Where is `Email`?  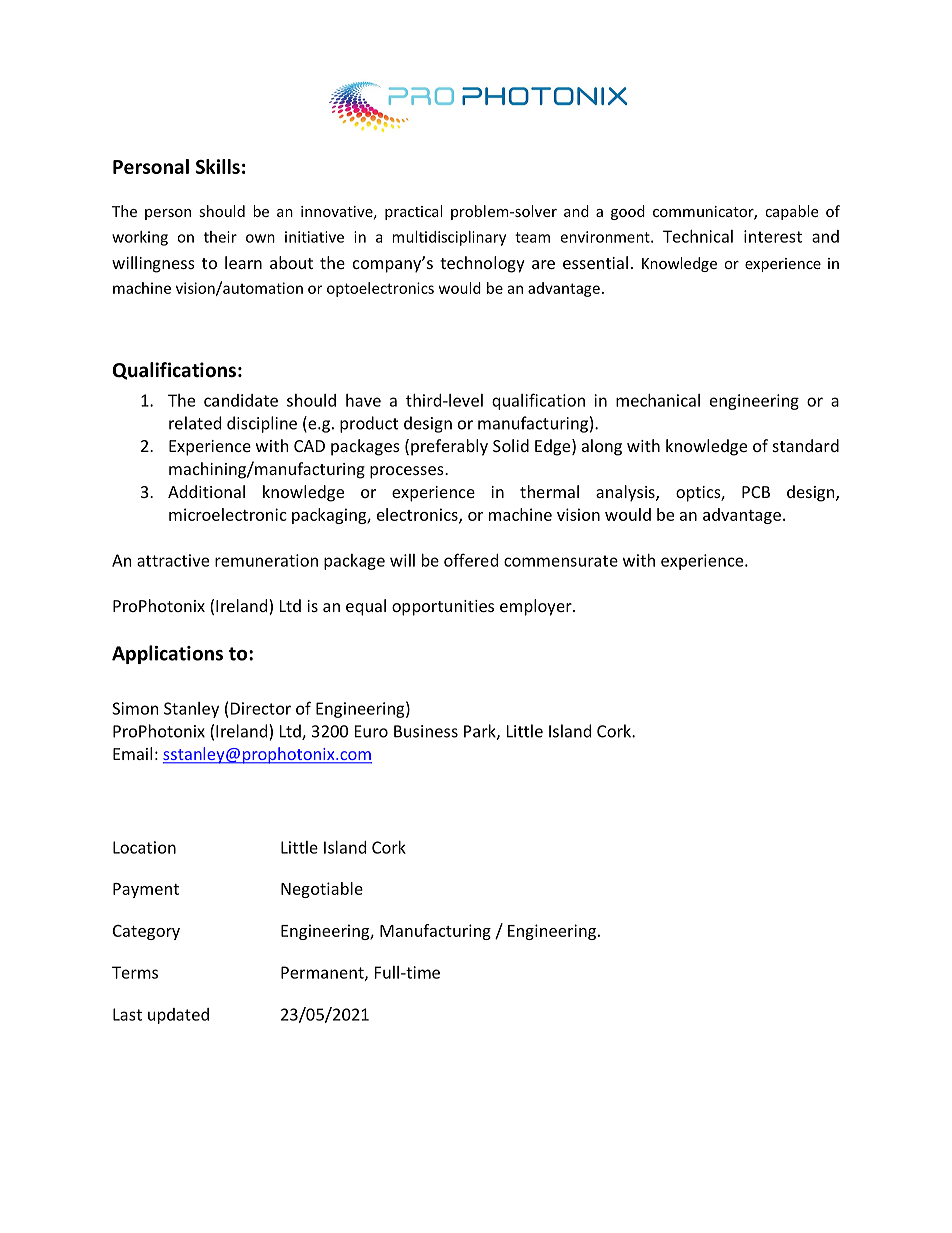
Email is located at coordinates (132, 753).
